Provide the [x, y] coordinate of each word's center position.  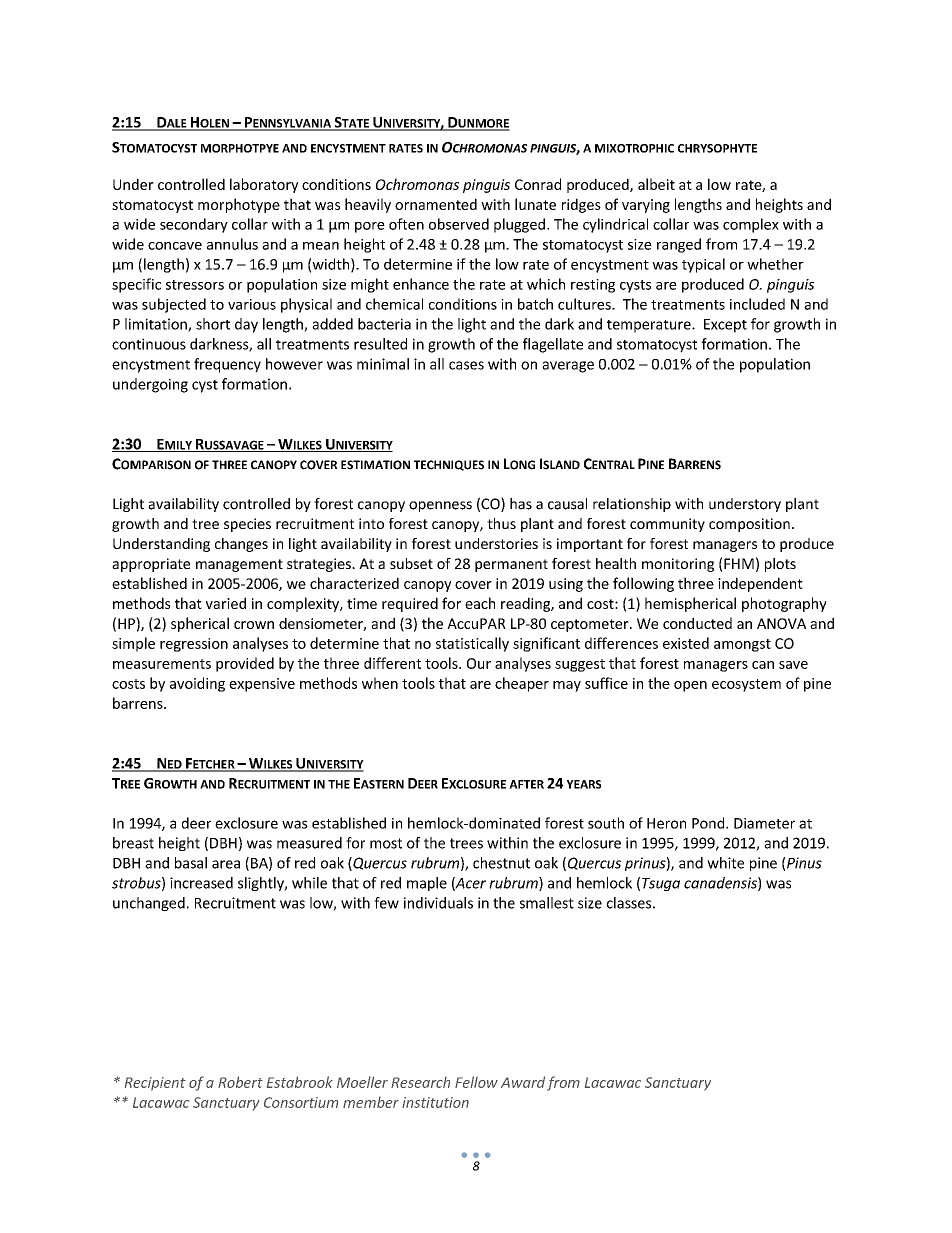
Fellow [476, 1082]
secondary [194, 225]
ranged [679, 245]
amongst [742, 645]
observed [459, 224]
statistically [472, 644]
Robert [240, 1082]
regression [194, 645]
